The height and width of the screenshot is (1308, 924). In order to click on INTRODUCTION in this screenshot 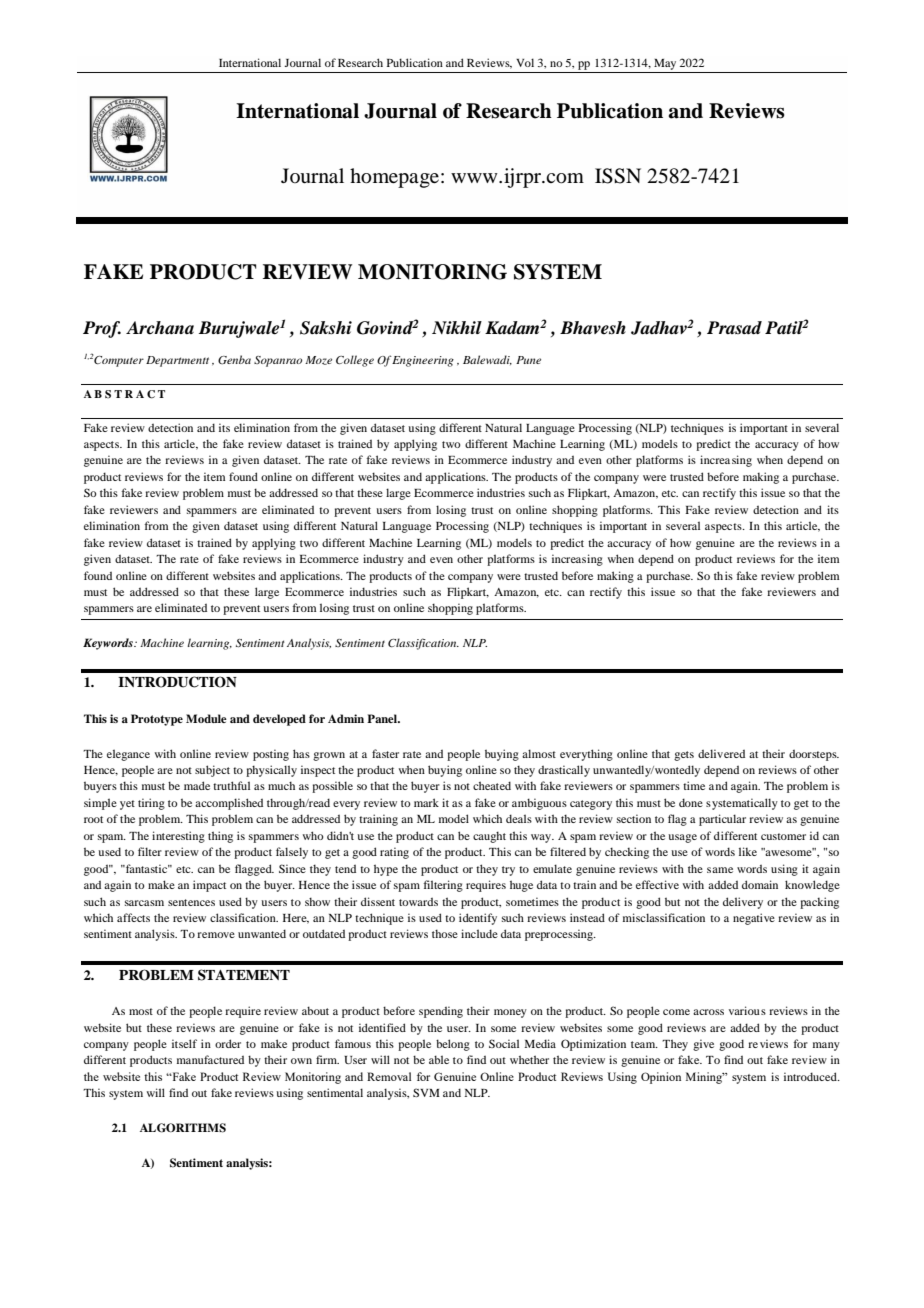, I will do `click(177, 682)`.
